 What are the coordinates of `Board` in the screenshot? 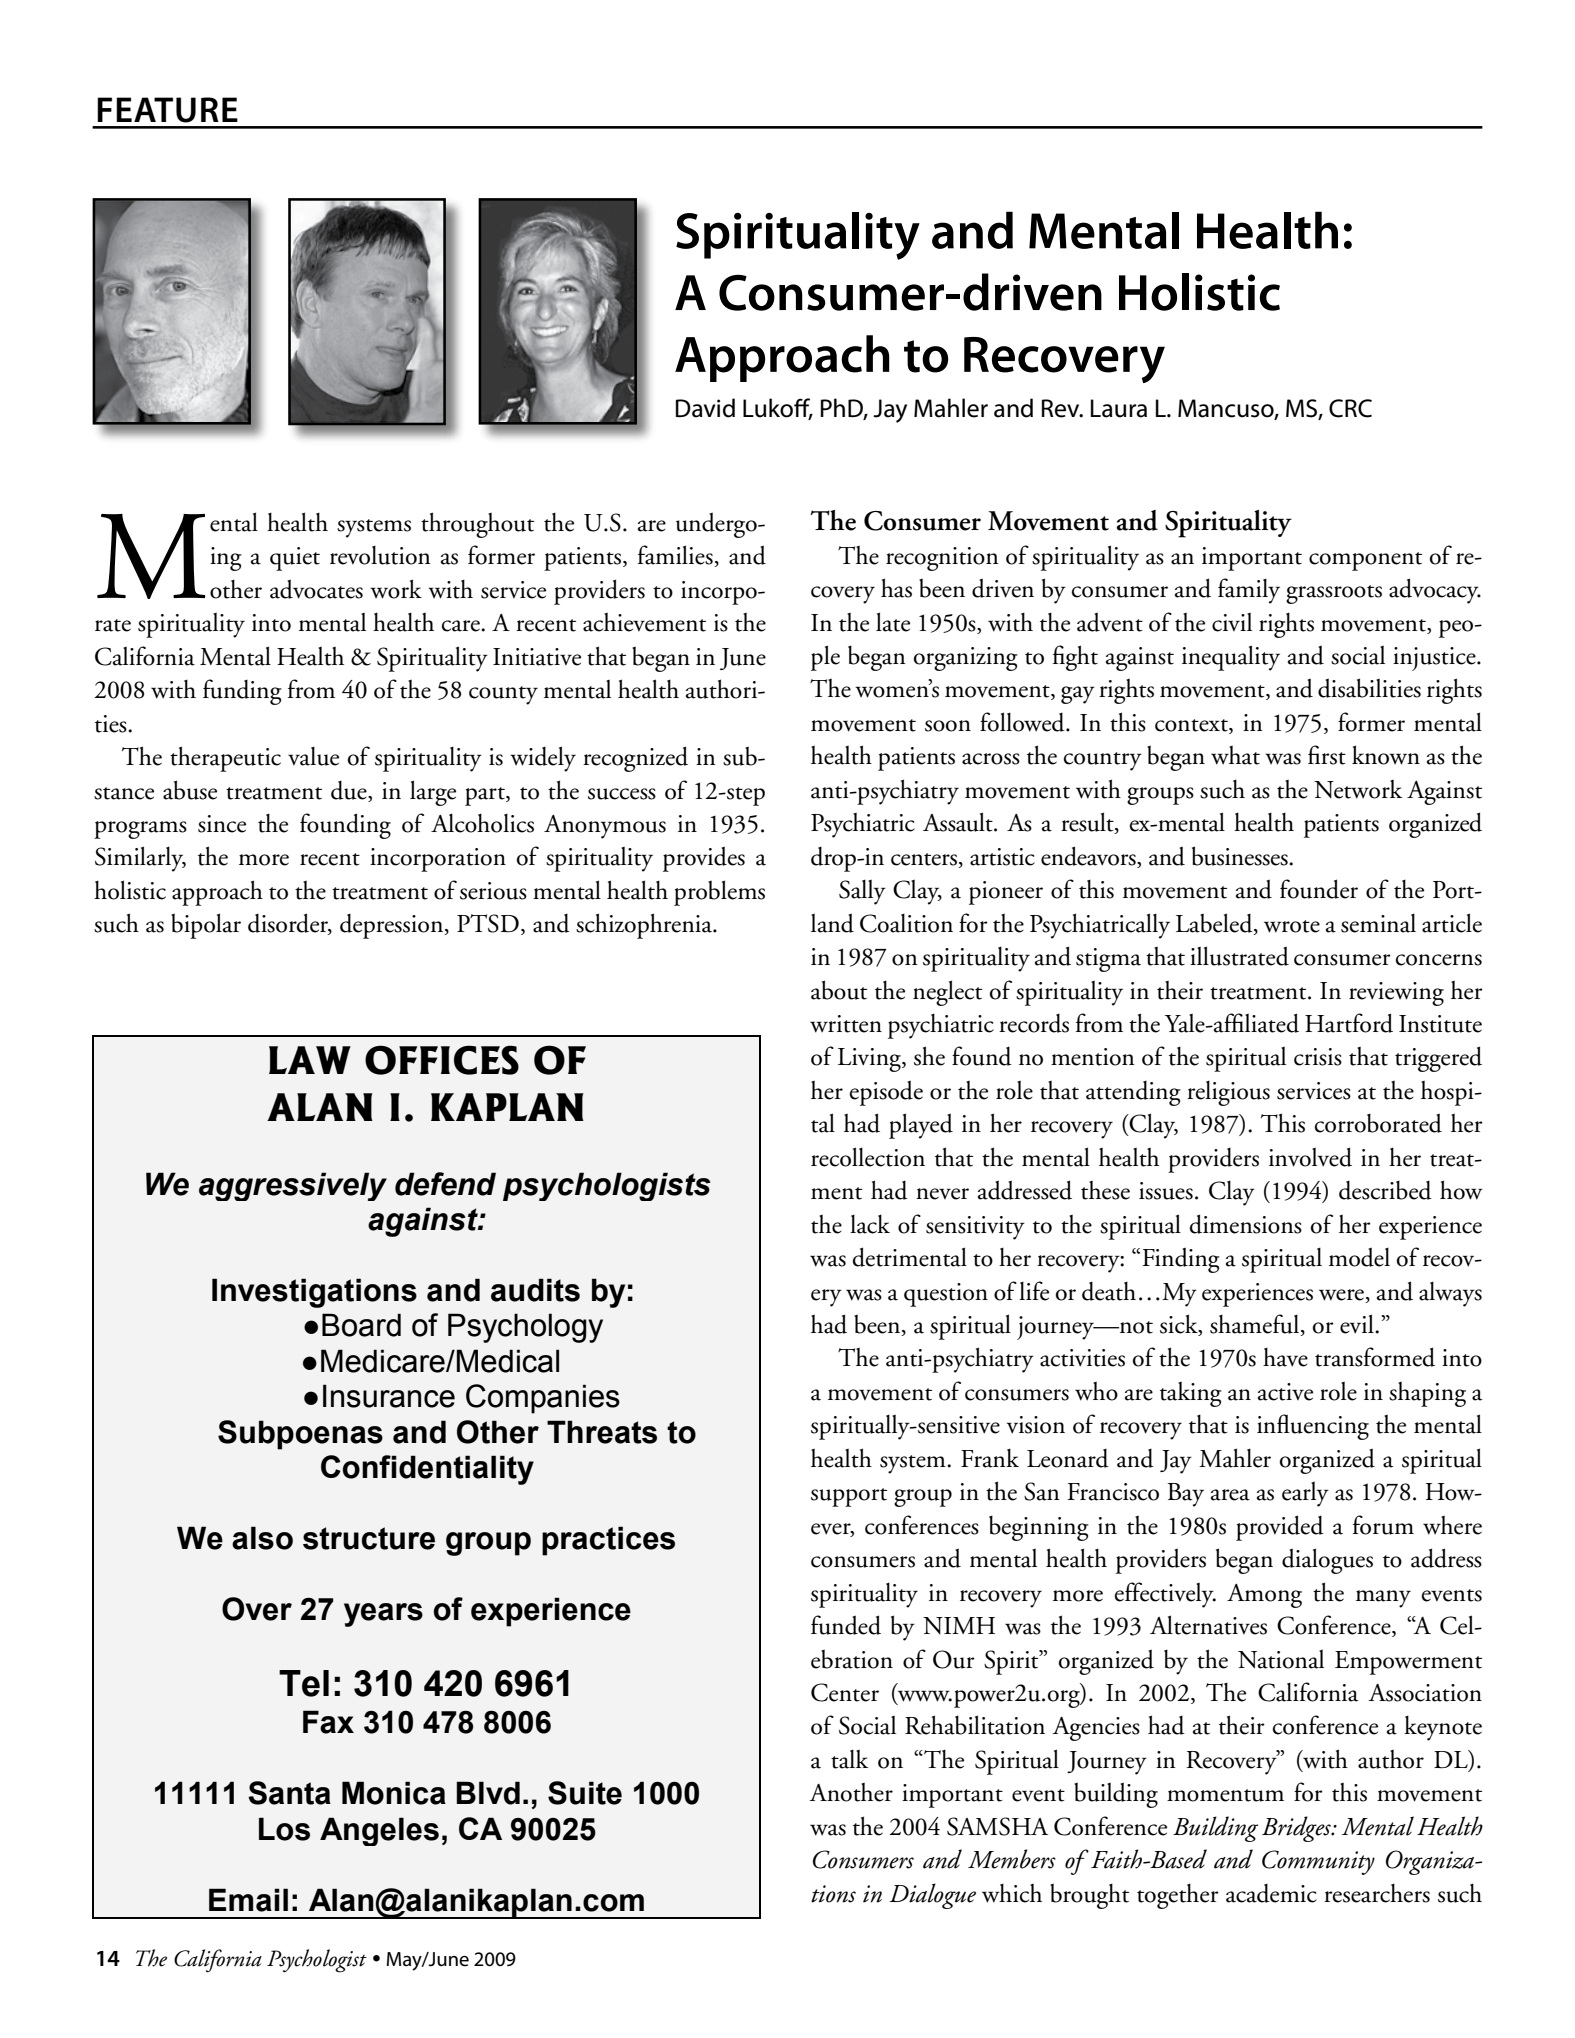 It's located at (361, 1325).
